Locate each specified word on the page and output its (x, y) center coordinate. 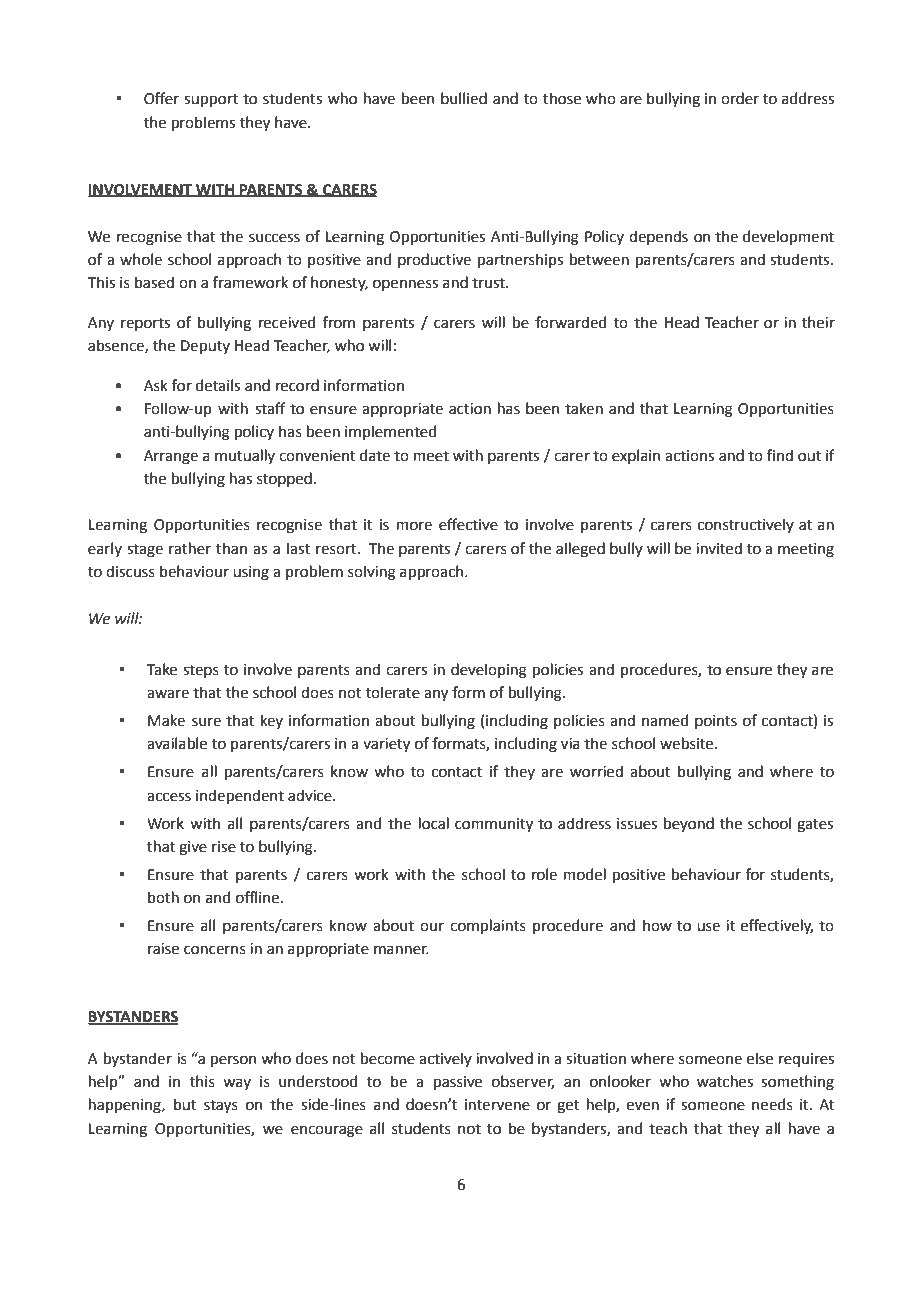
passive (458, 1083)
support (211, 100)
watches (725, 1081)
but (185, 1104)
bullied (464, 98)
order (740, 98)
